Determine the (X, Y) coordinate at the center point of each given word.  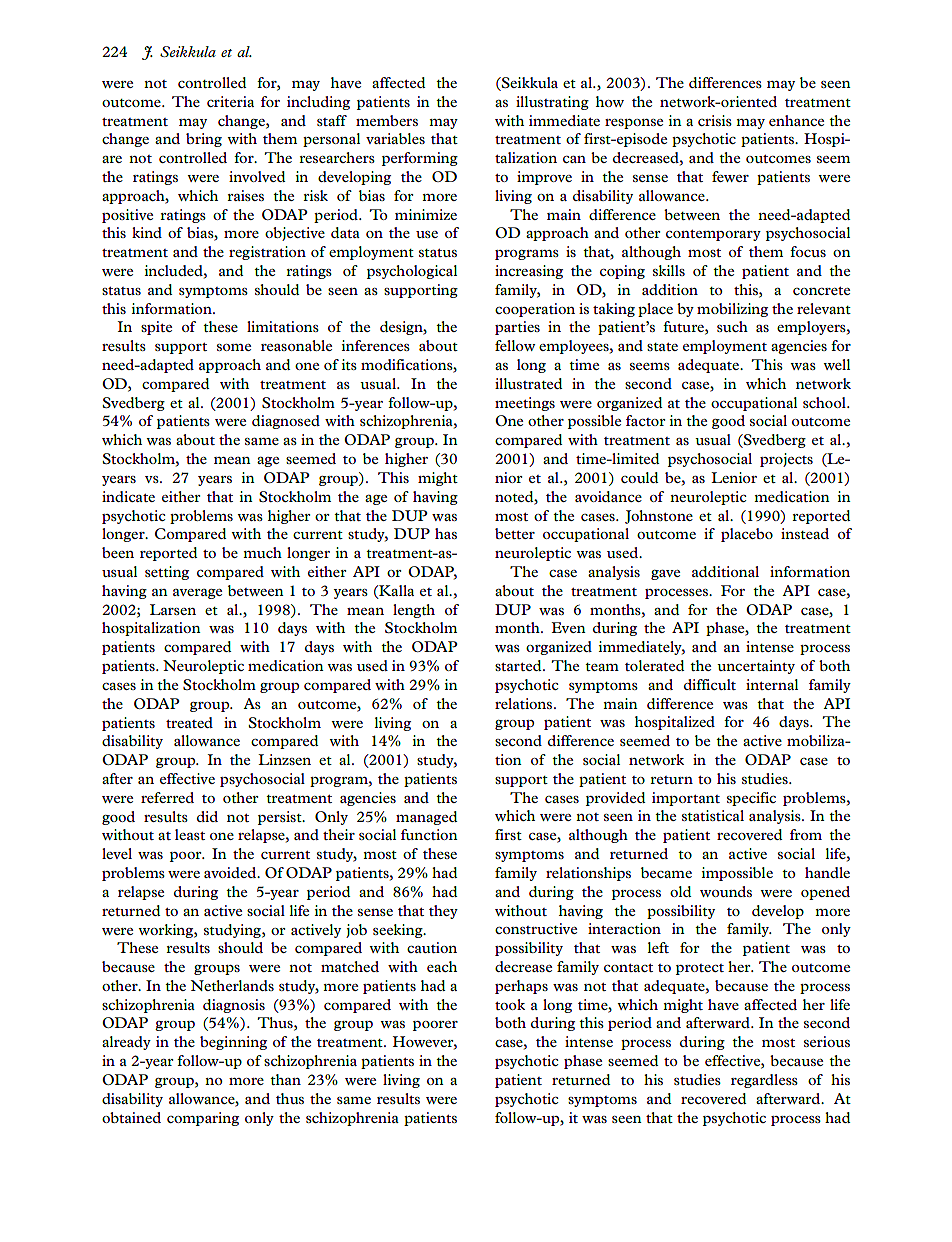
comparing (203, 1119)
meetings (525, 404)
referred (167, 797)
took (510, 1004)
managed (427, 818)
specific (751, 799)
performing (420, 159)
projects (786, 460)
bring (204, 140)
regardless (764, 1081)
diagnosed (286, 422)
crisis (715, 120)
